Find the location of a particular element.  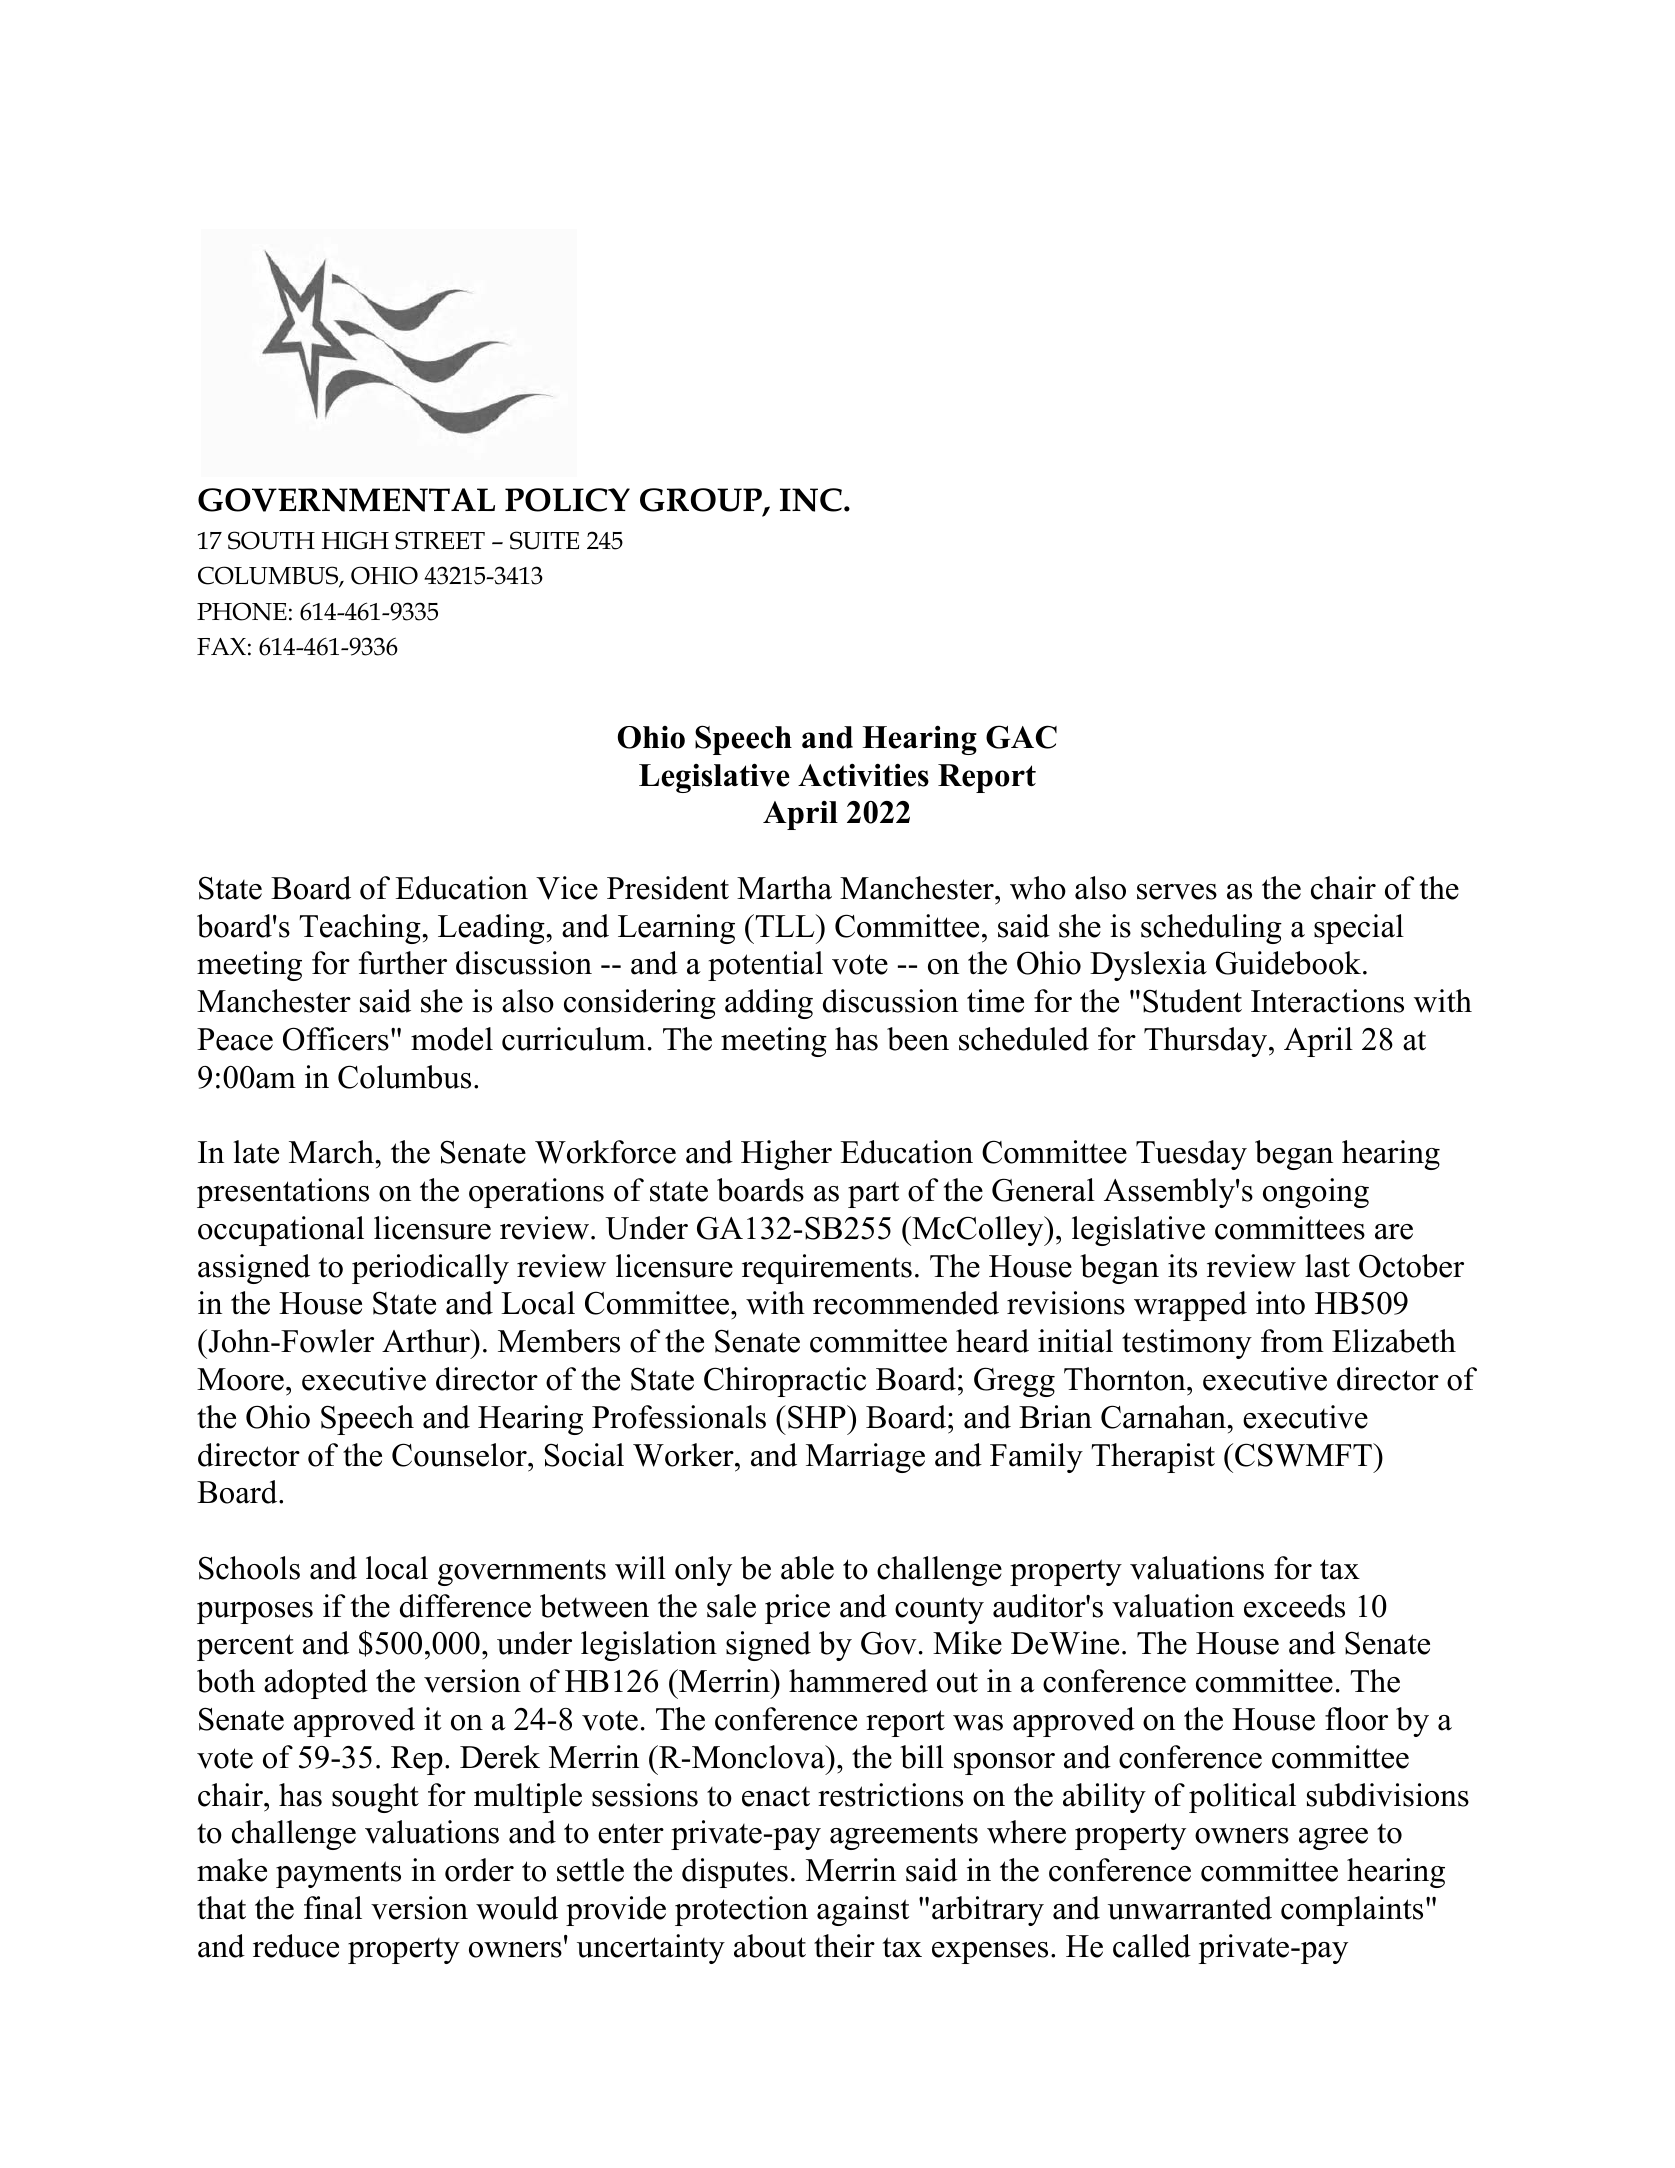

Thursday is located at coordinates (1207, 1042).
